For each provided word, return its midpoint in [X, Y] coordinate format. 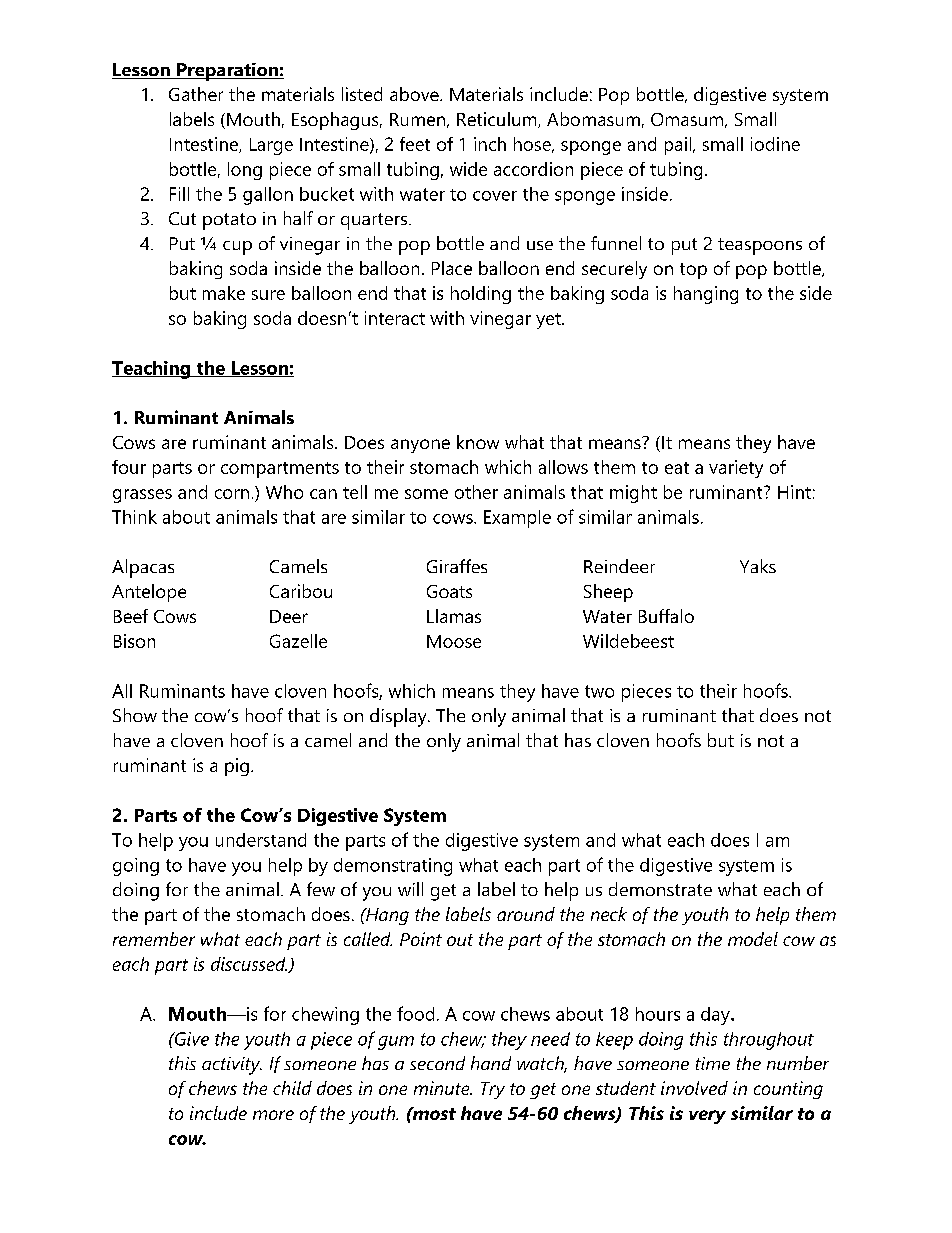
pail [679, 146]
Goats [449, 591]
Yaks [758, 566]
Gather [196, 94]
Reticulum [498, 120]
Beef [131, 616]
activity [232, 1066]
